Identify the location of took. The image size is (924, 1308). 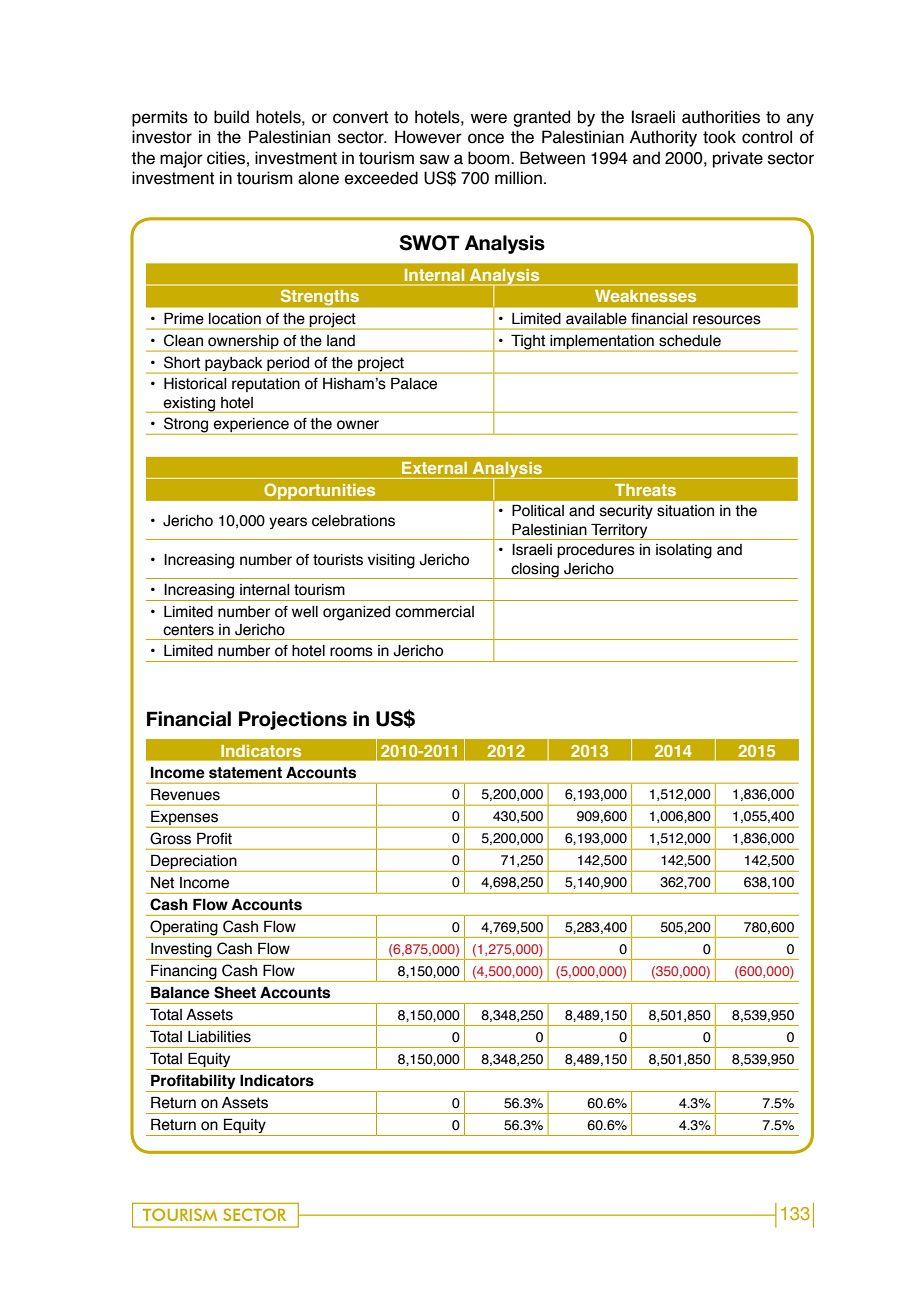
(719, 137).
